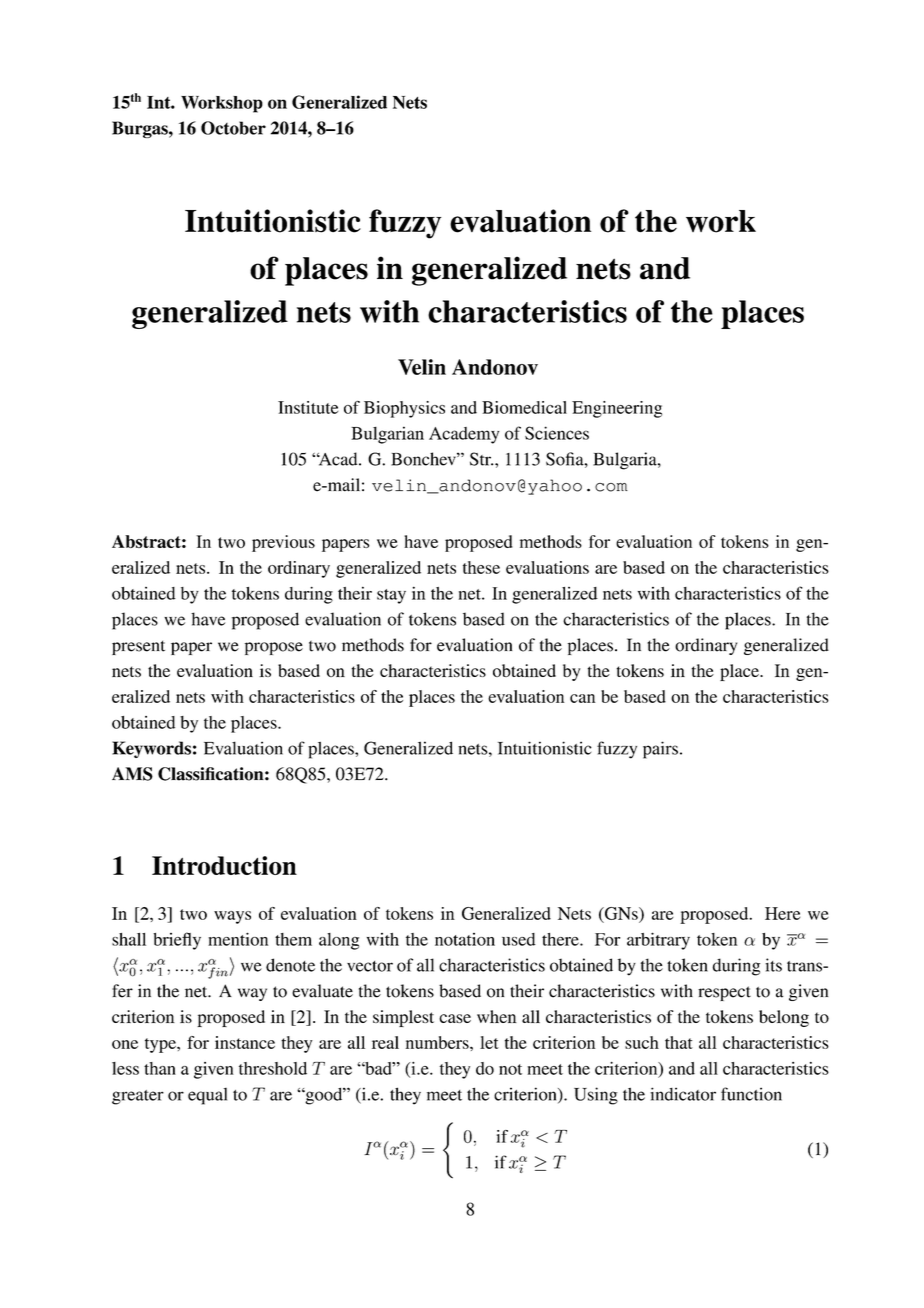  What do you see at coordinates (582, 698) in the image?
I see `can` at bounding box center [582, 698].
